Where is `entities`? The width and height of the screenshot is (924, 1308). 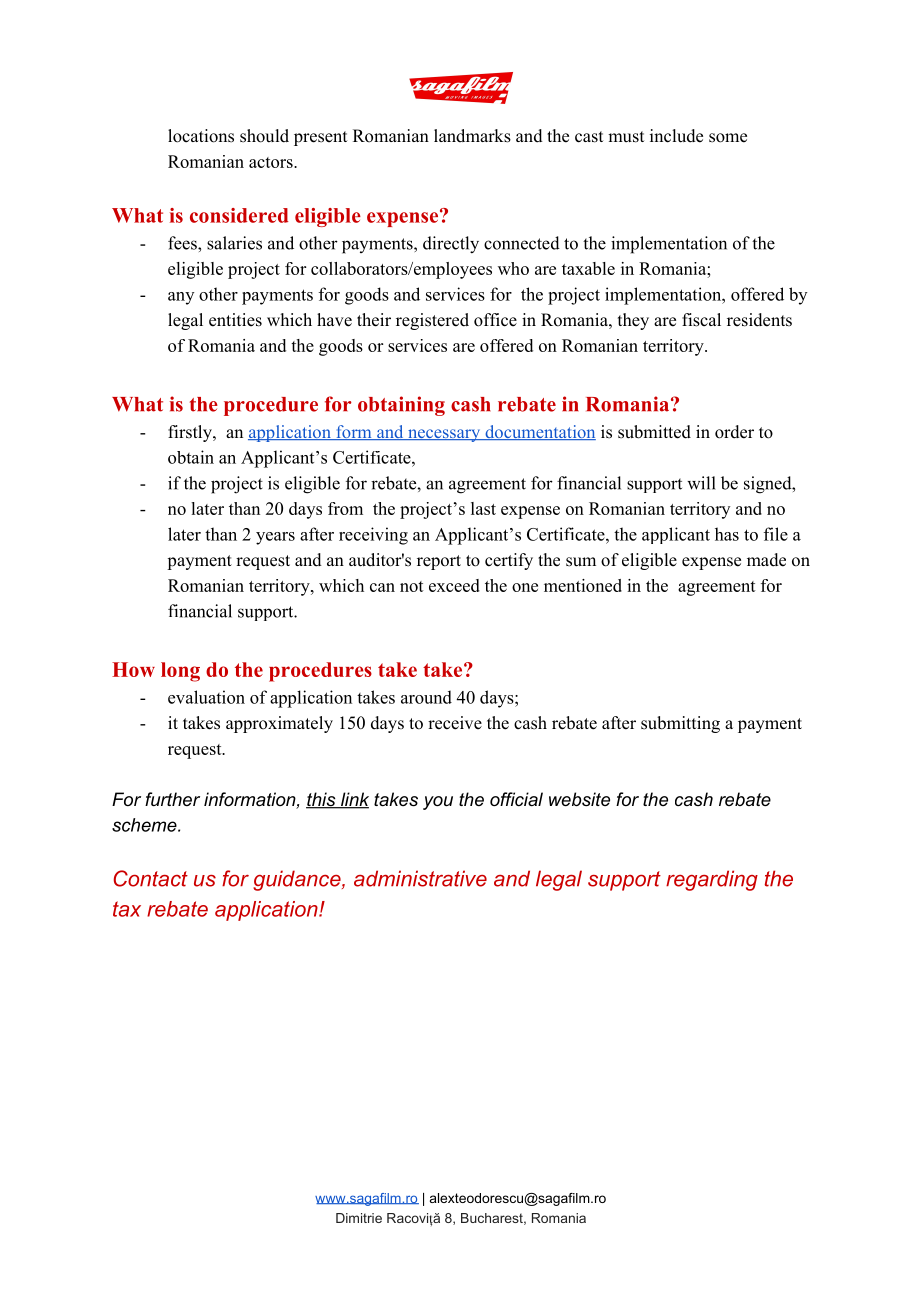 entities is located at coordinates (235, 320).
